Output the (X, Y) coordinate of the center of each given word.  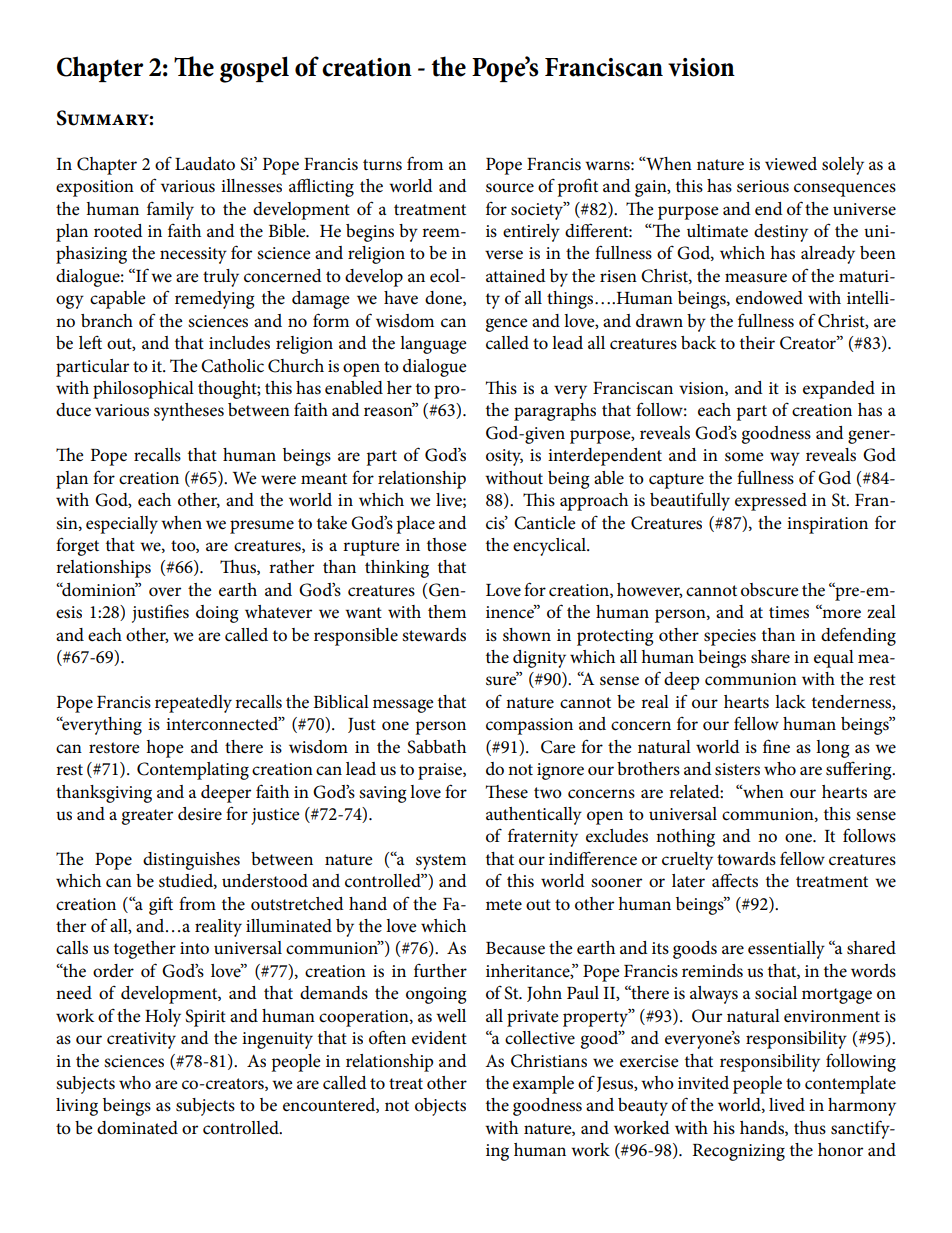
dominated (137, 1128)
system (441, 862)
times (789, 612)
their (757, 343)
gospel (254, 69)
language (433, 345)
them (447, 612)
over (165, 592)
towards (746, 859)
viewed (791, 164)
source (510, 188)
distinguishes (191, 861)
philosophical (143, 390)
